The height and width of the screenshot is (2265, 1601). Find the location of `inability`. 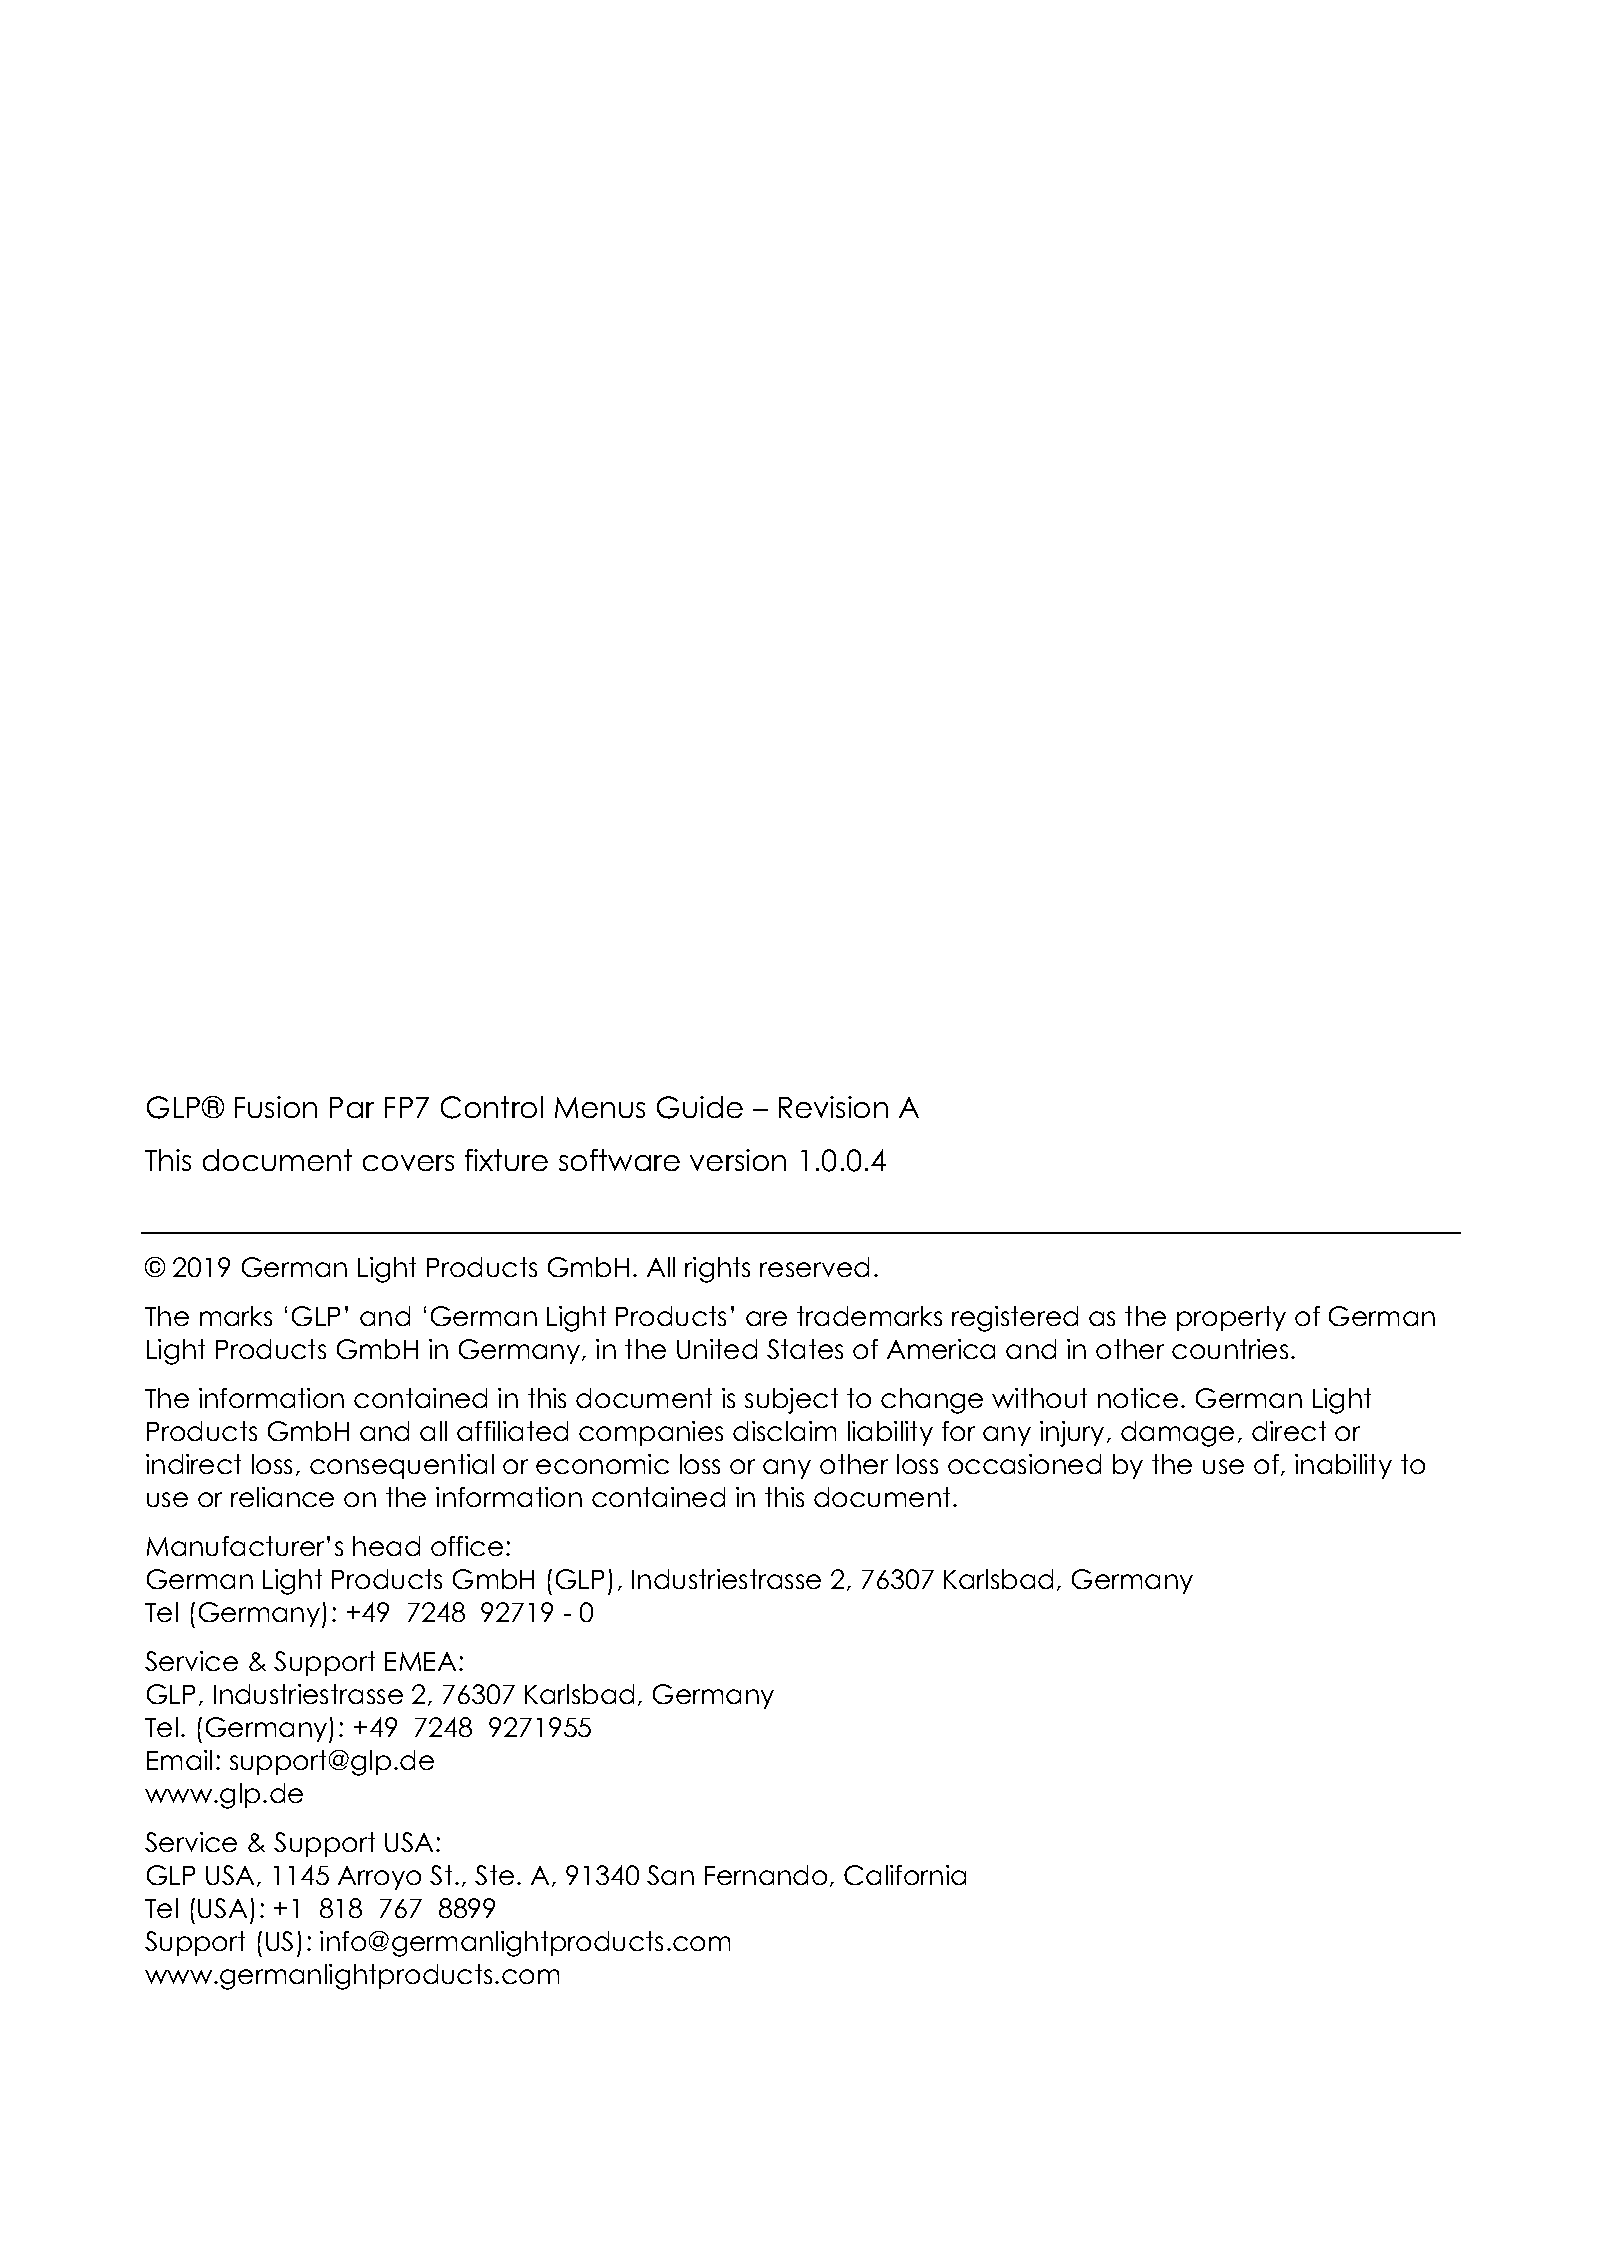

inability is located at coordinates (1343, 1466).
